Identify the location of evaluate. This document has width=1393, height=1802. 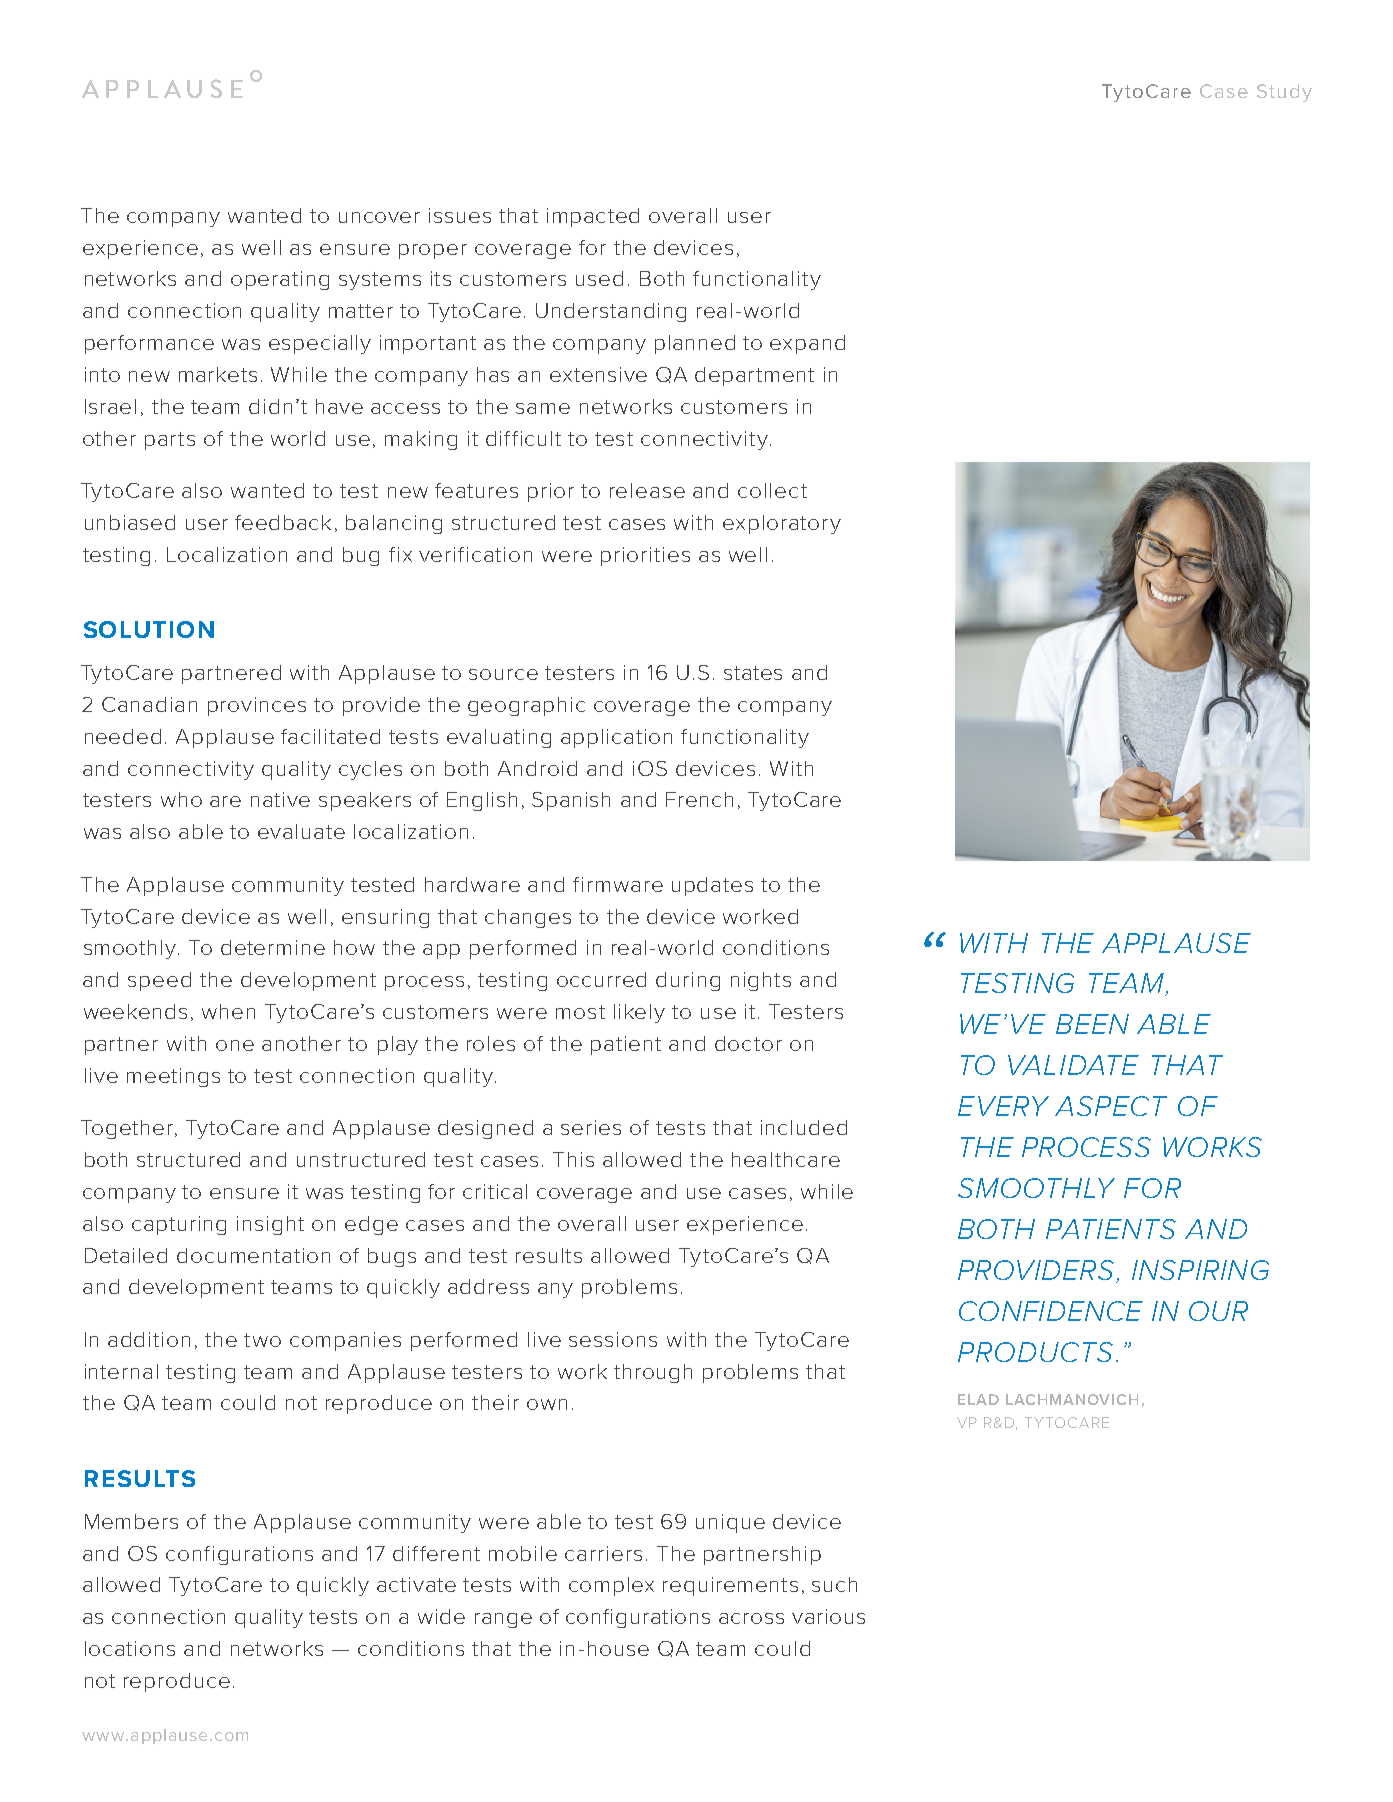
(301, 831).
